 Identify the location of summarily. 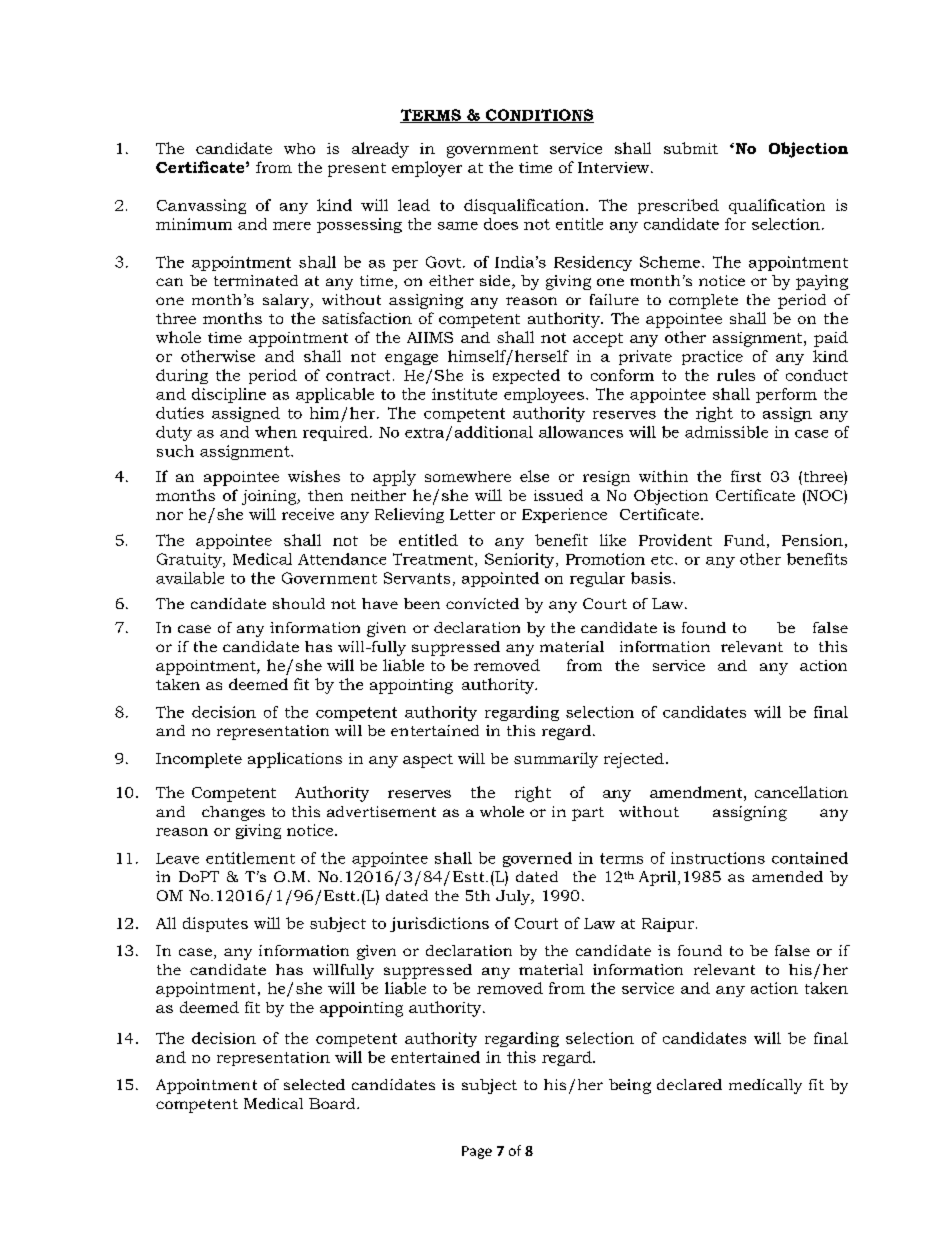
(556, 760).
